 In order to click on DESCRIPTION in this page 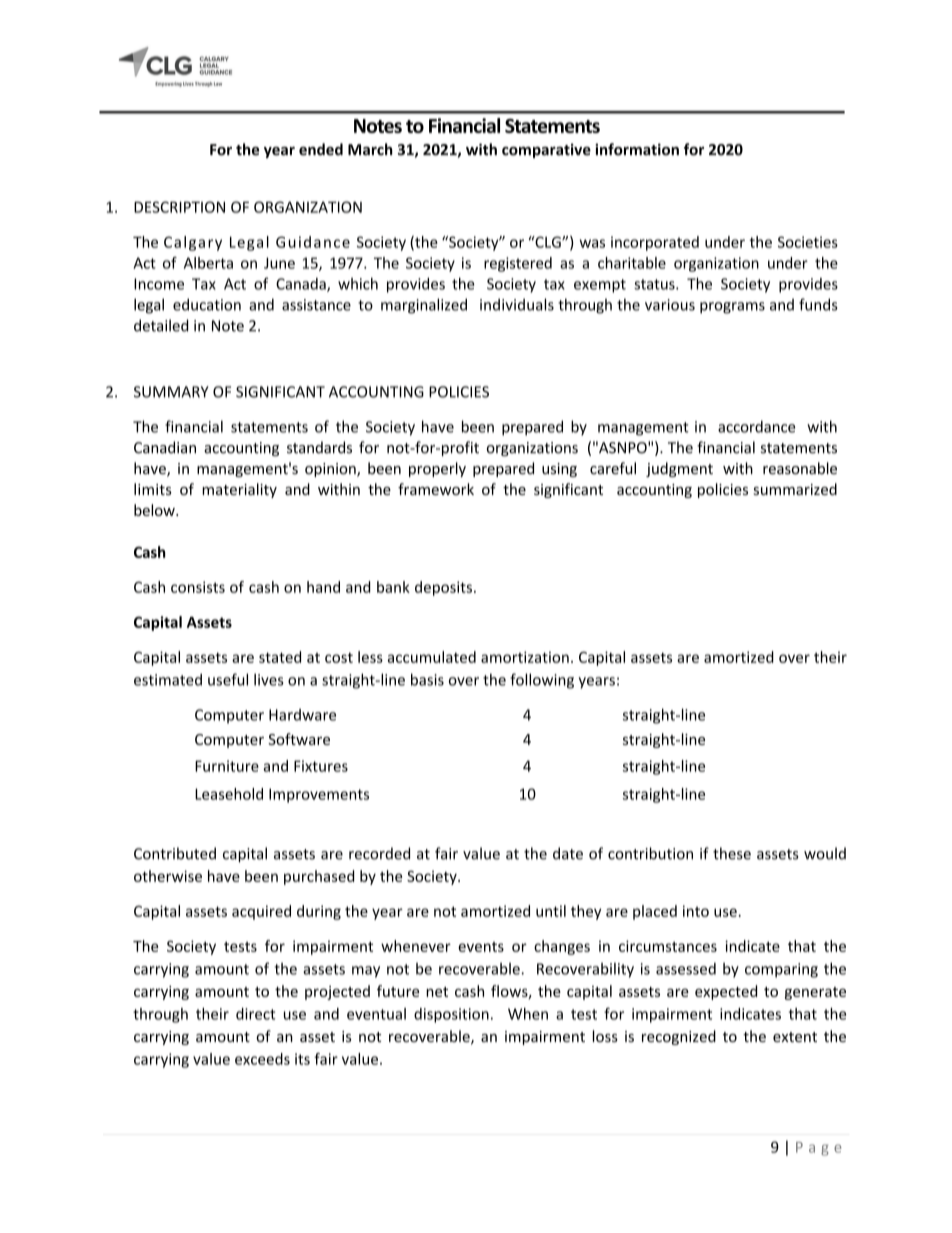, I will do `click(179, 207)`.
